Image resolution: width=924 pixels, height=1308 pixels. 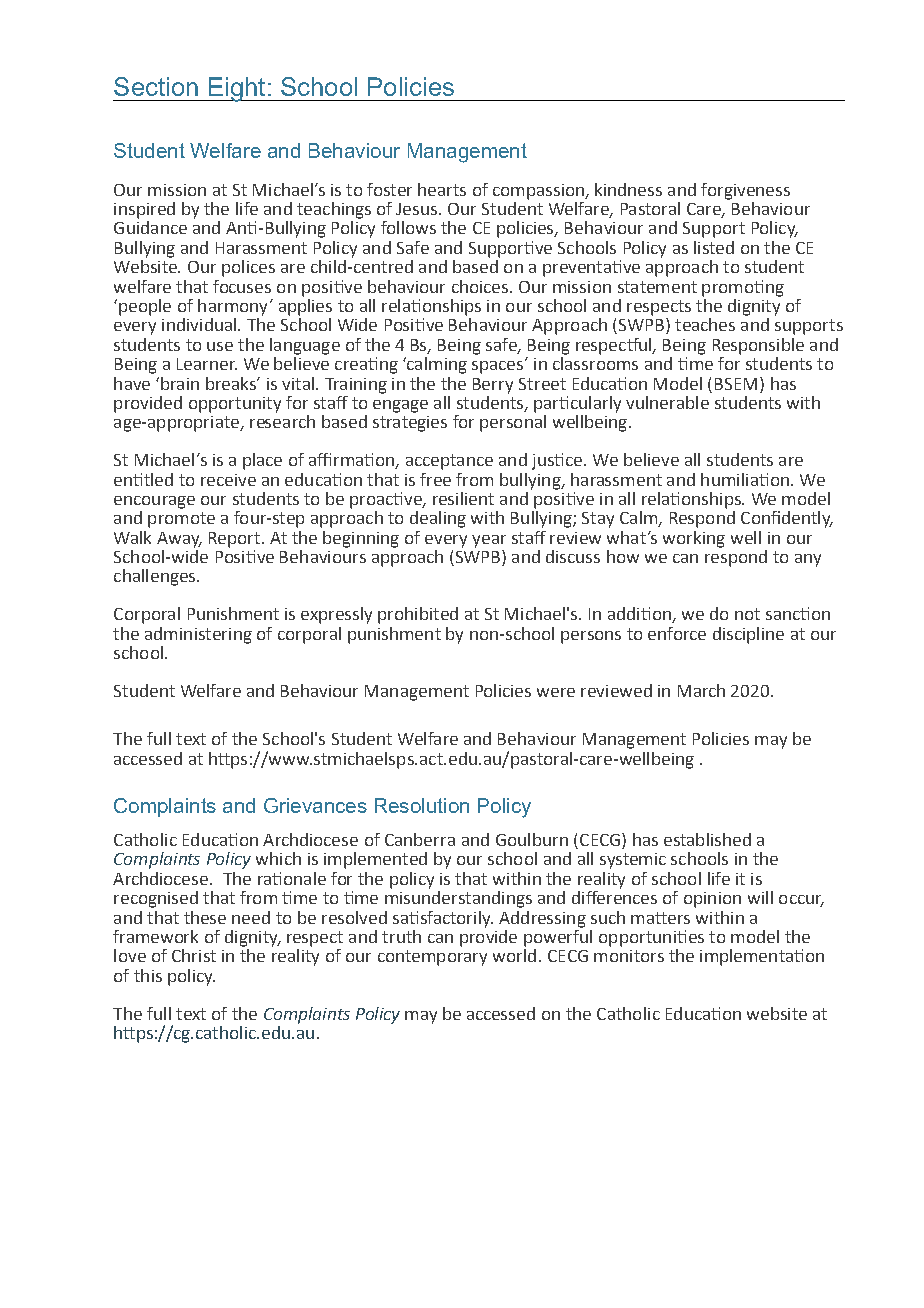 I want to click on working, so click(x=694, y=539).
